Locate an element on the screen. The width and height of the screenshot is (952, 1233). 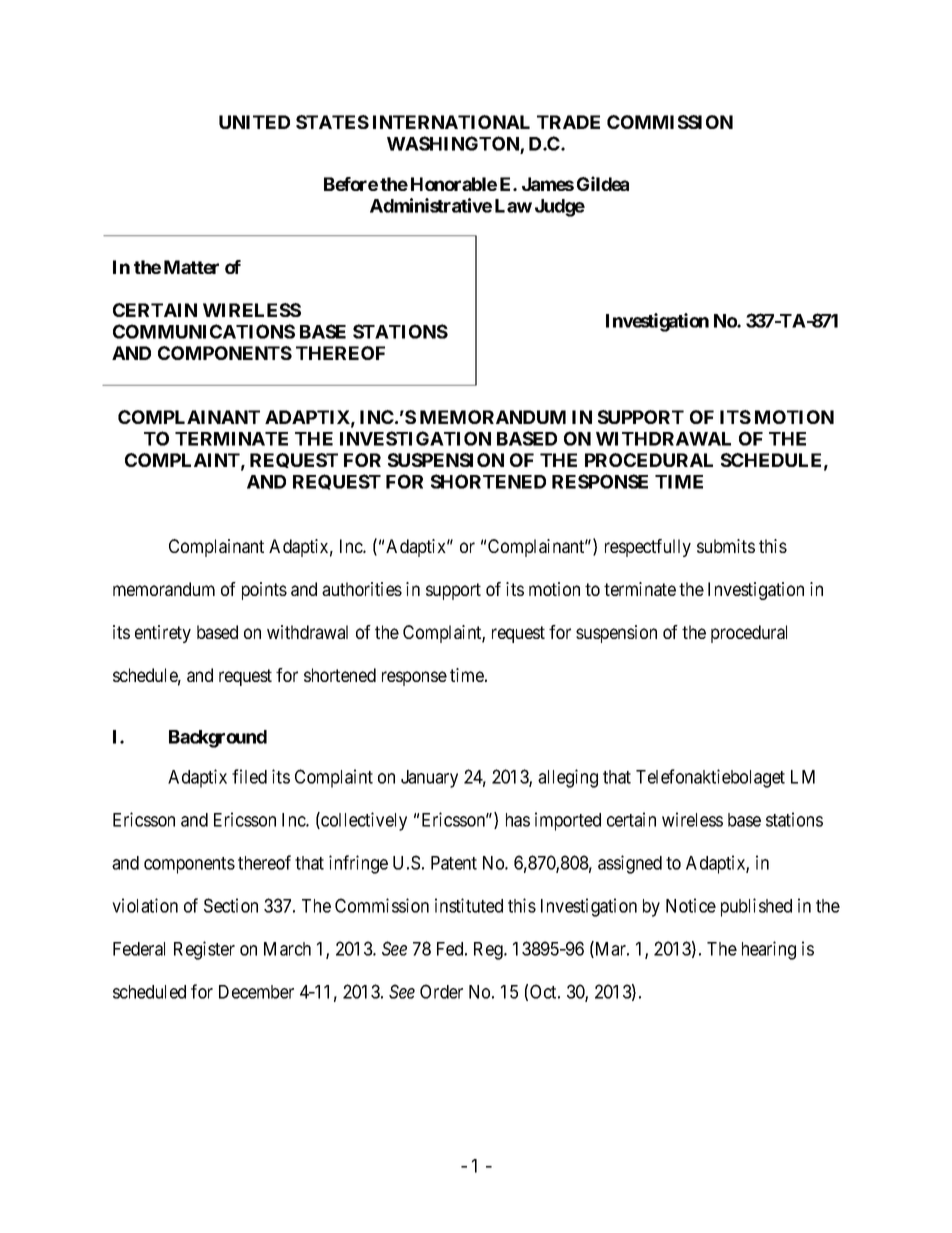
Order is located at coordinates (441, 991).
